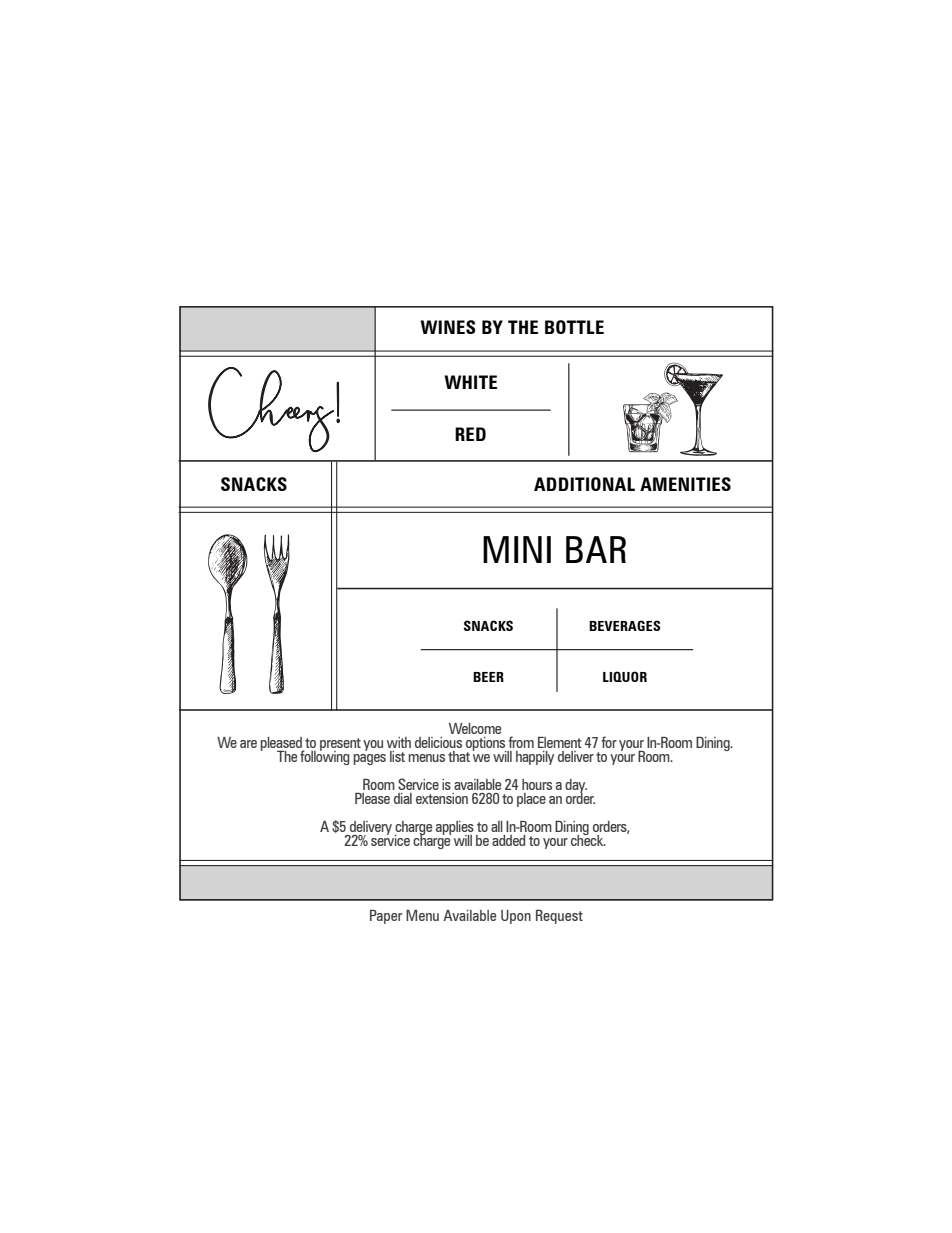 This document has height=1233, width=952. Describe the element at coordinates (596, 549) in the document. I see `BAR` at that location.
